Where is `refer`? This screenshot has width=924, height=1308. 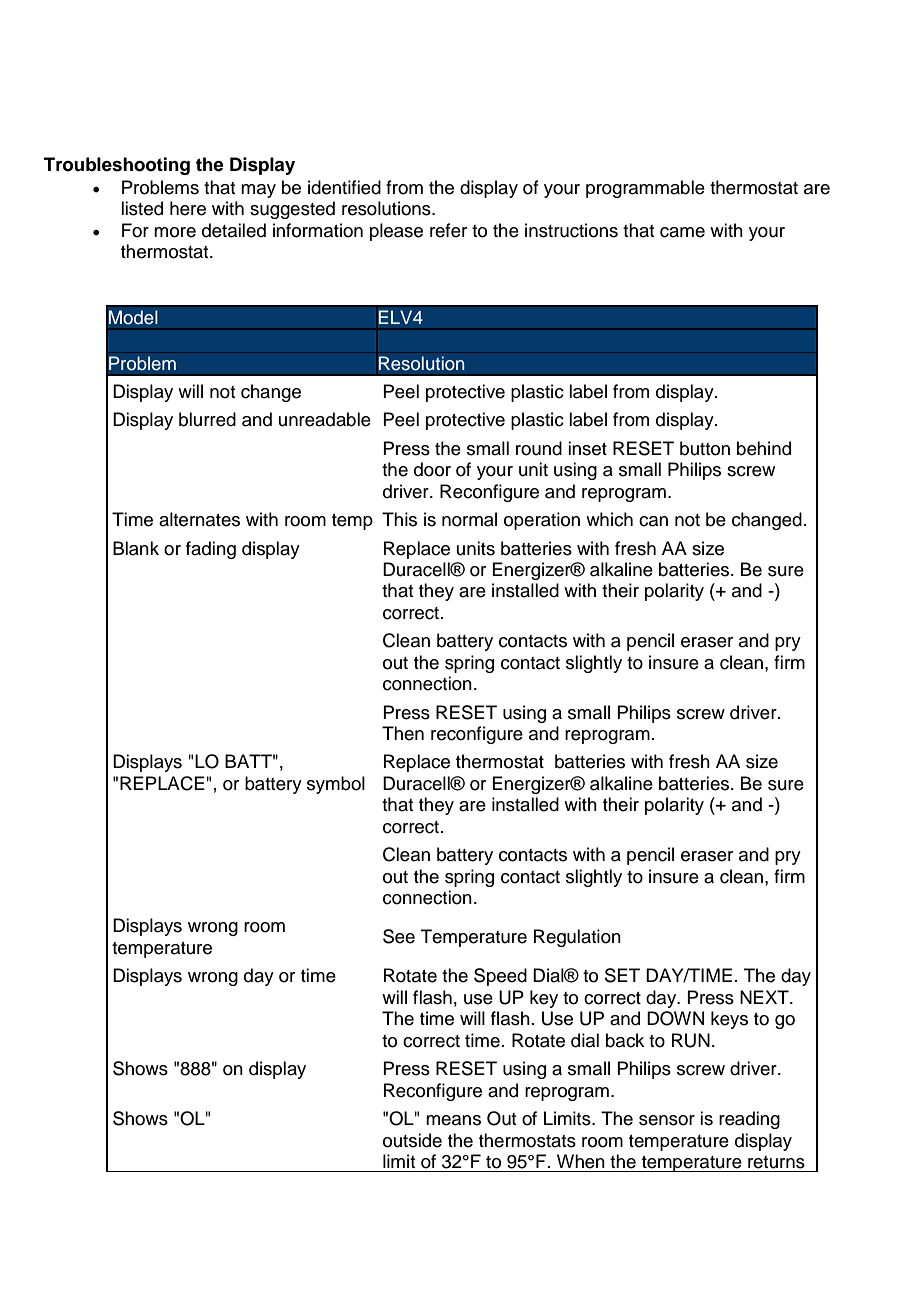 refer is located at coordinates (448, 230).
